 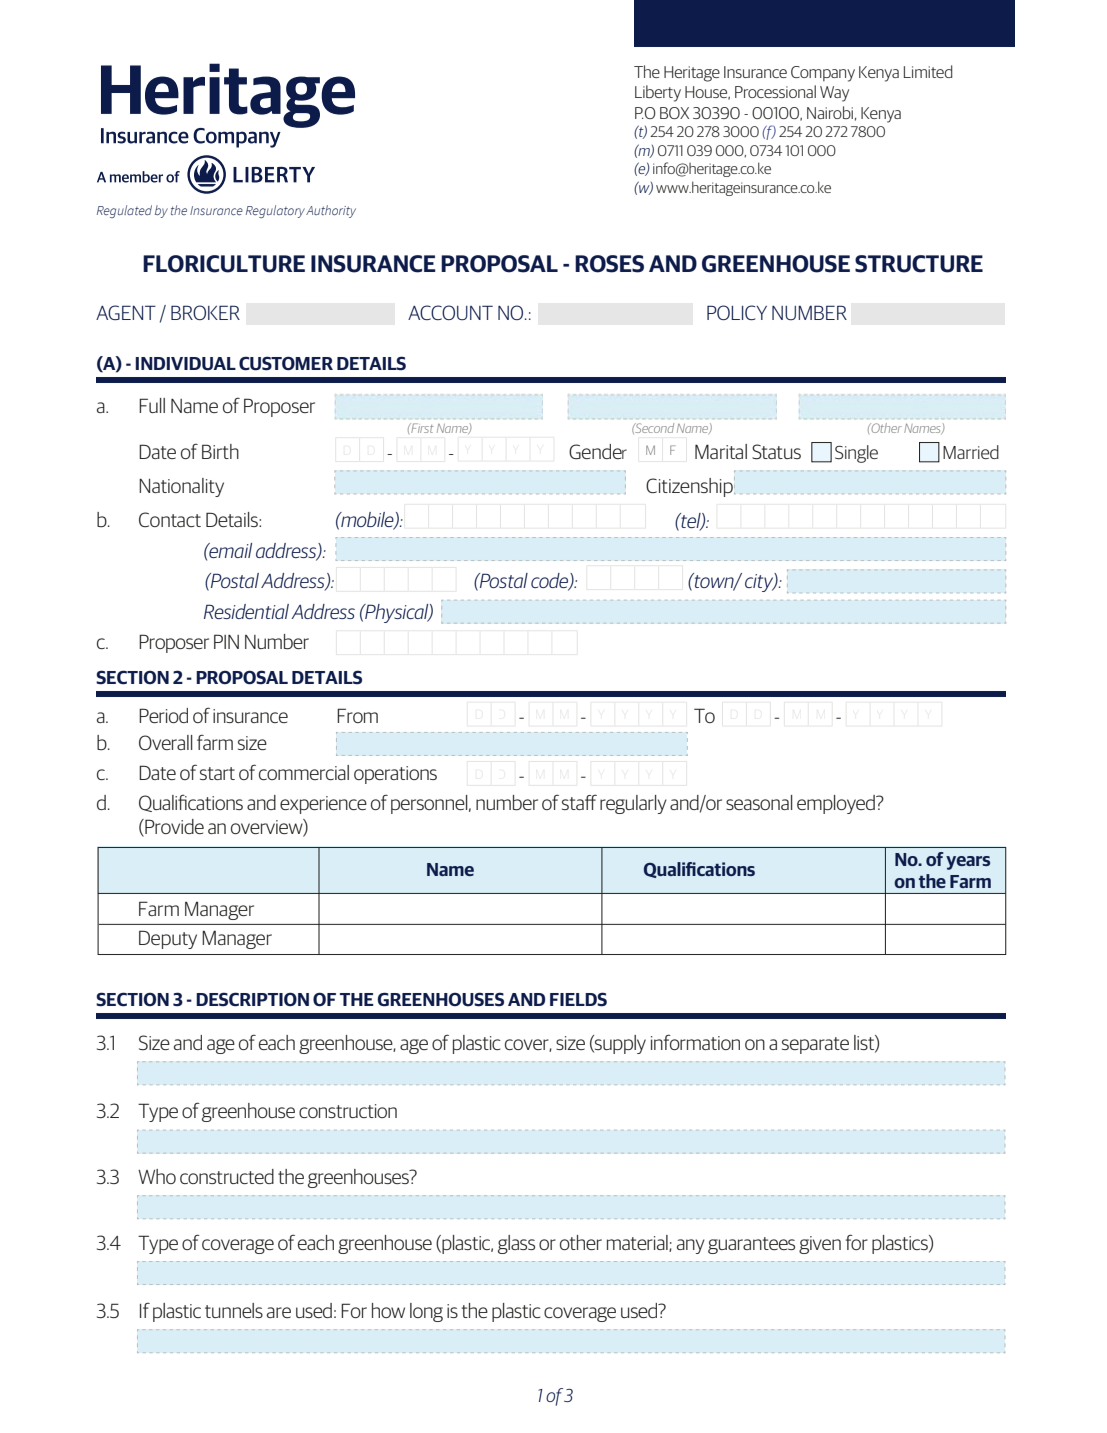 I want to click on FIELDS, so click(x=578, y=999).
